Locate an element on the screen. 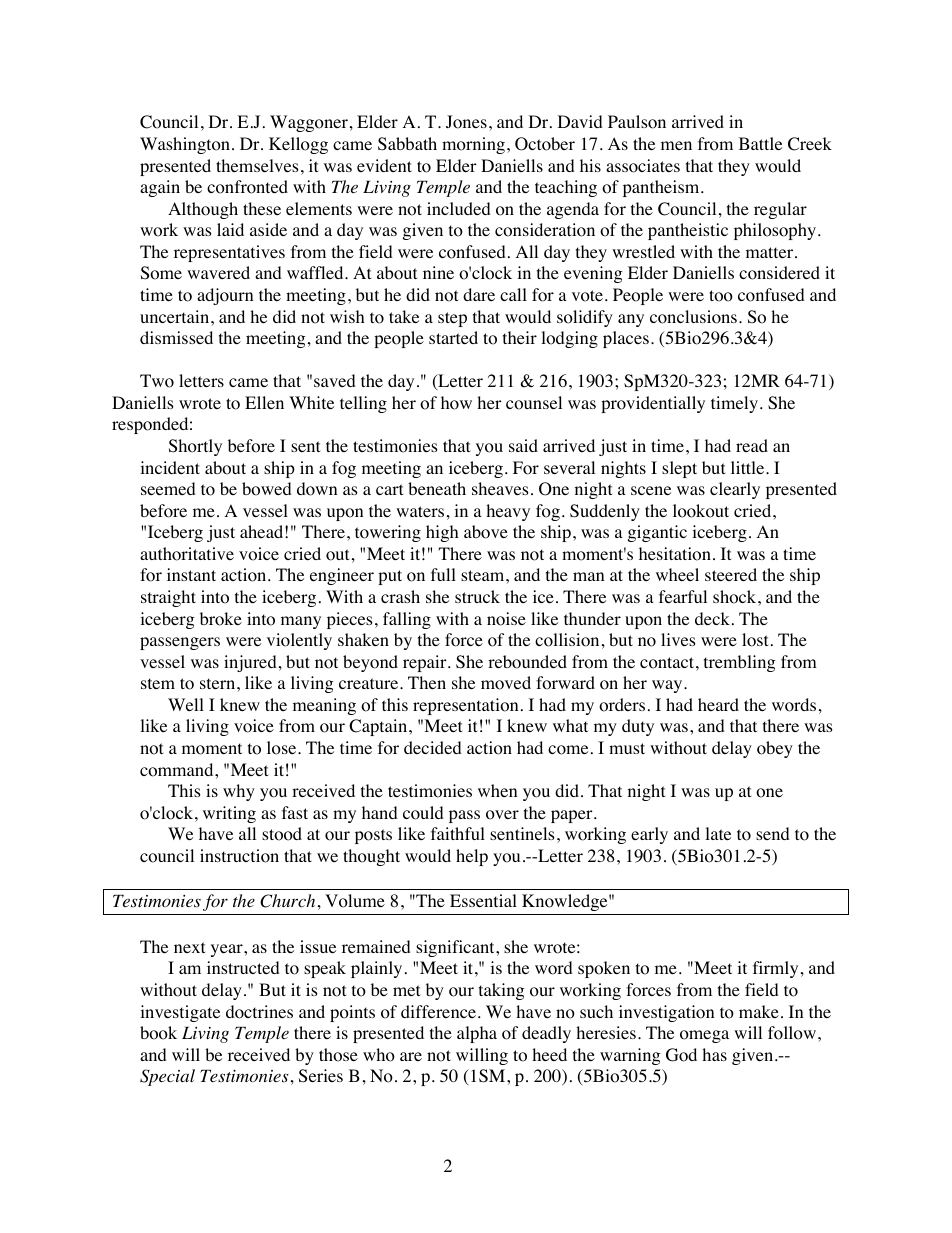 The width and height of the screenshot is (952, 1233). decided is located at coordinates (433, 747).
